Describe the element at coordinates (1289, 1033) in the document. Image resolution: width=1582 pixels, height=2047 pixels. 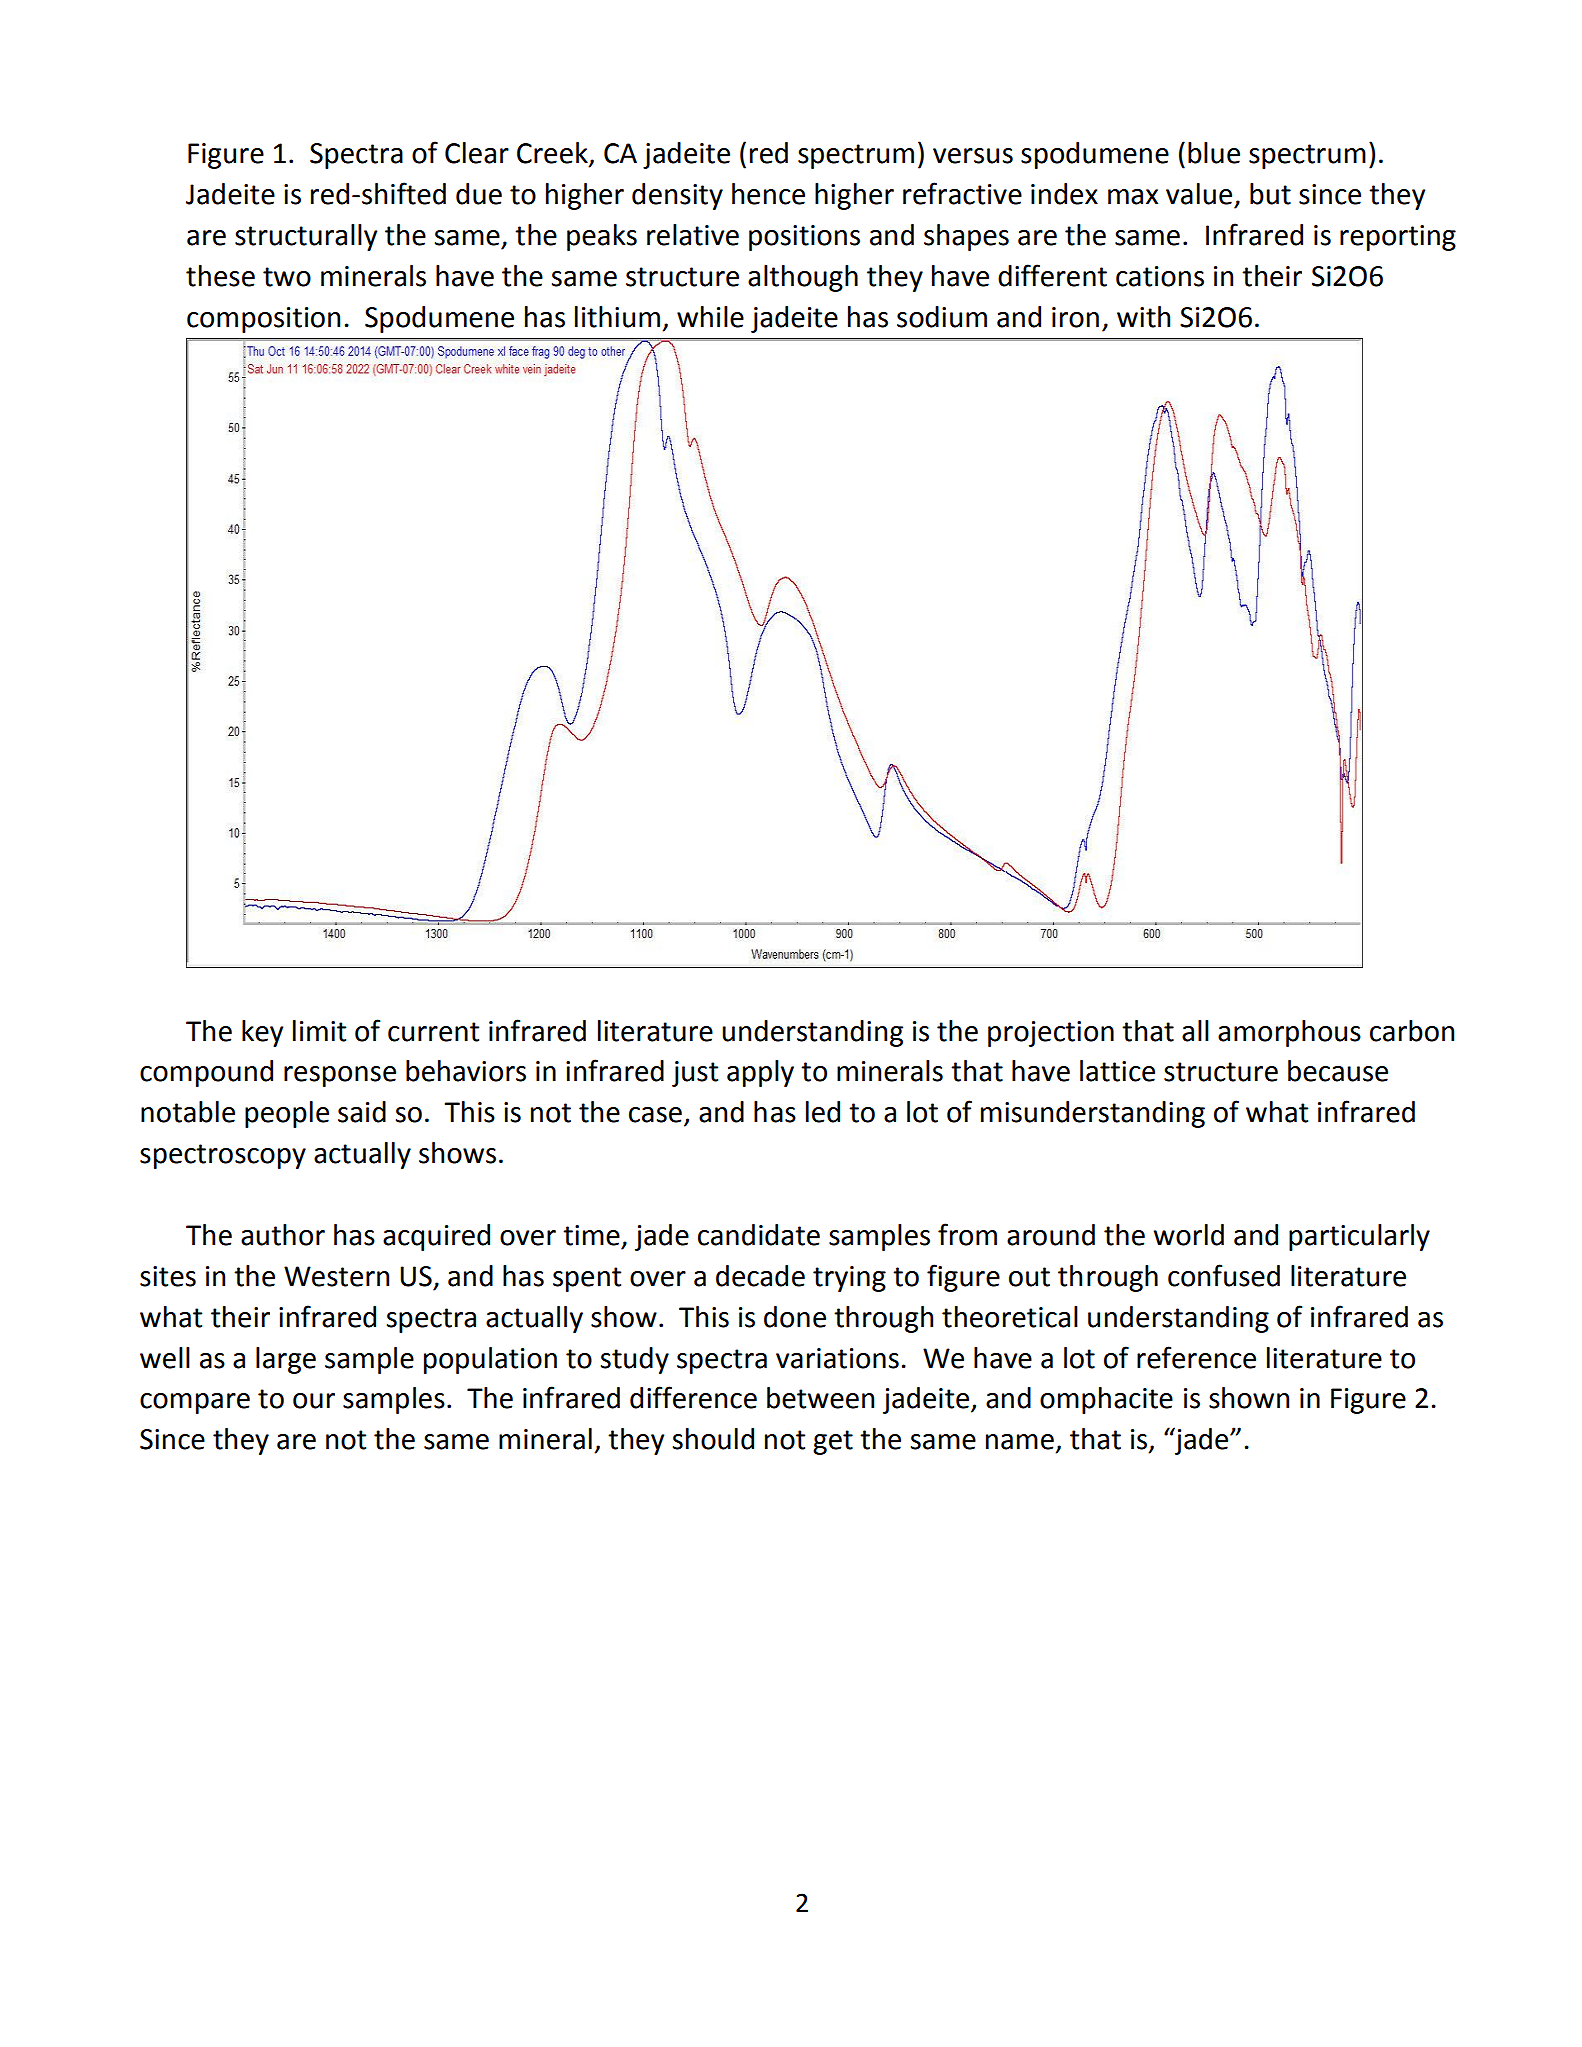
I see `amorphous` at that location.
